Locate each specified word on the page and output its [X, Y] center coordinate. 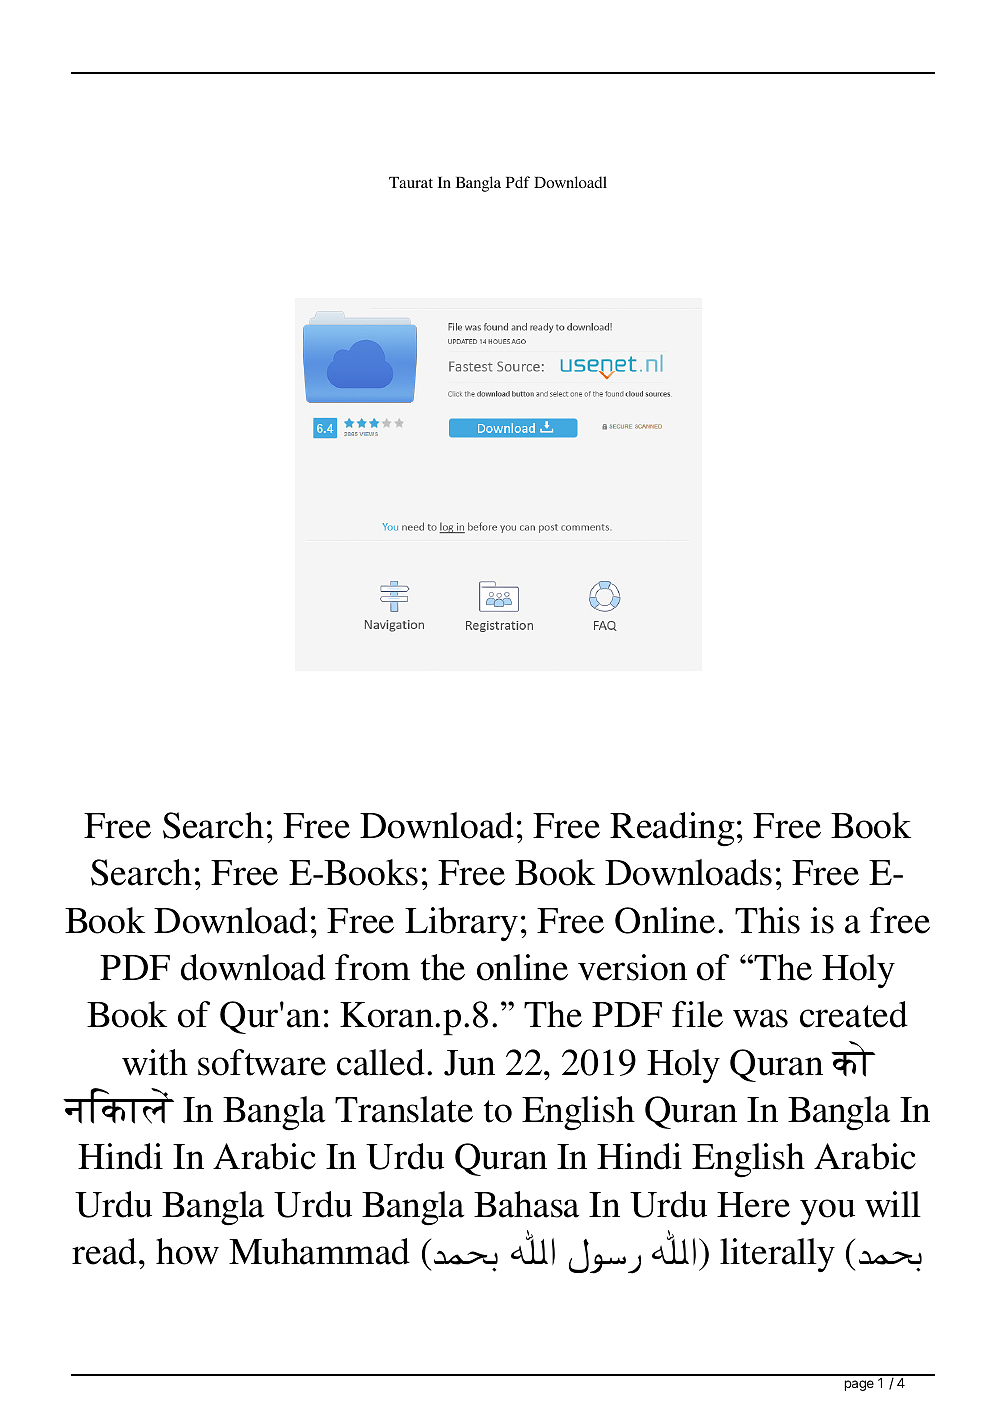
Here [753, 1205]
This [767, 920]
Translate [404, 1109]
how [187, 1251]
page [859, 1385]
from [372, 967]
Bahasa [526, 1204]
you [827, 1212]
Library [461, 924]
